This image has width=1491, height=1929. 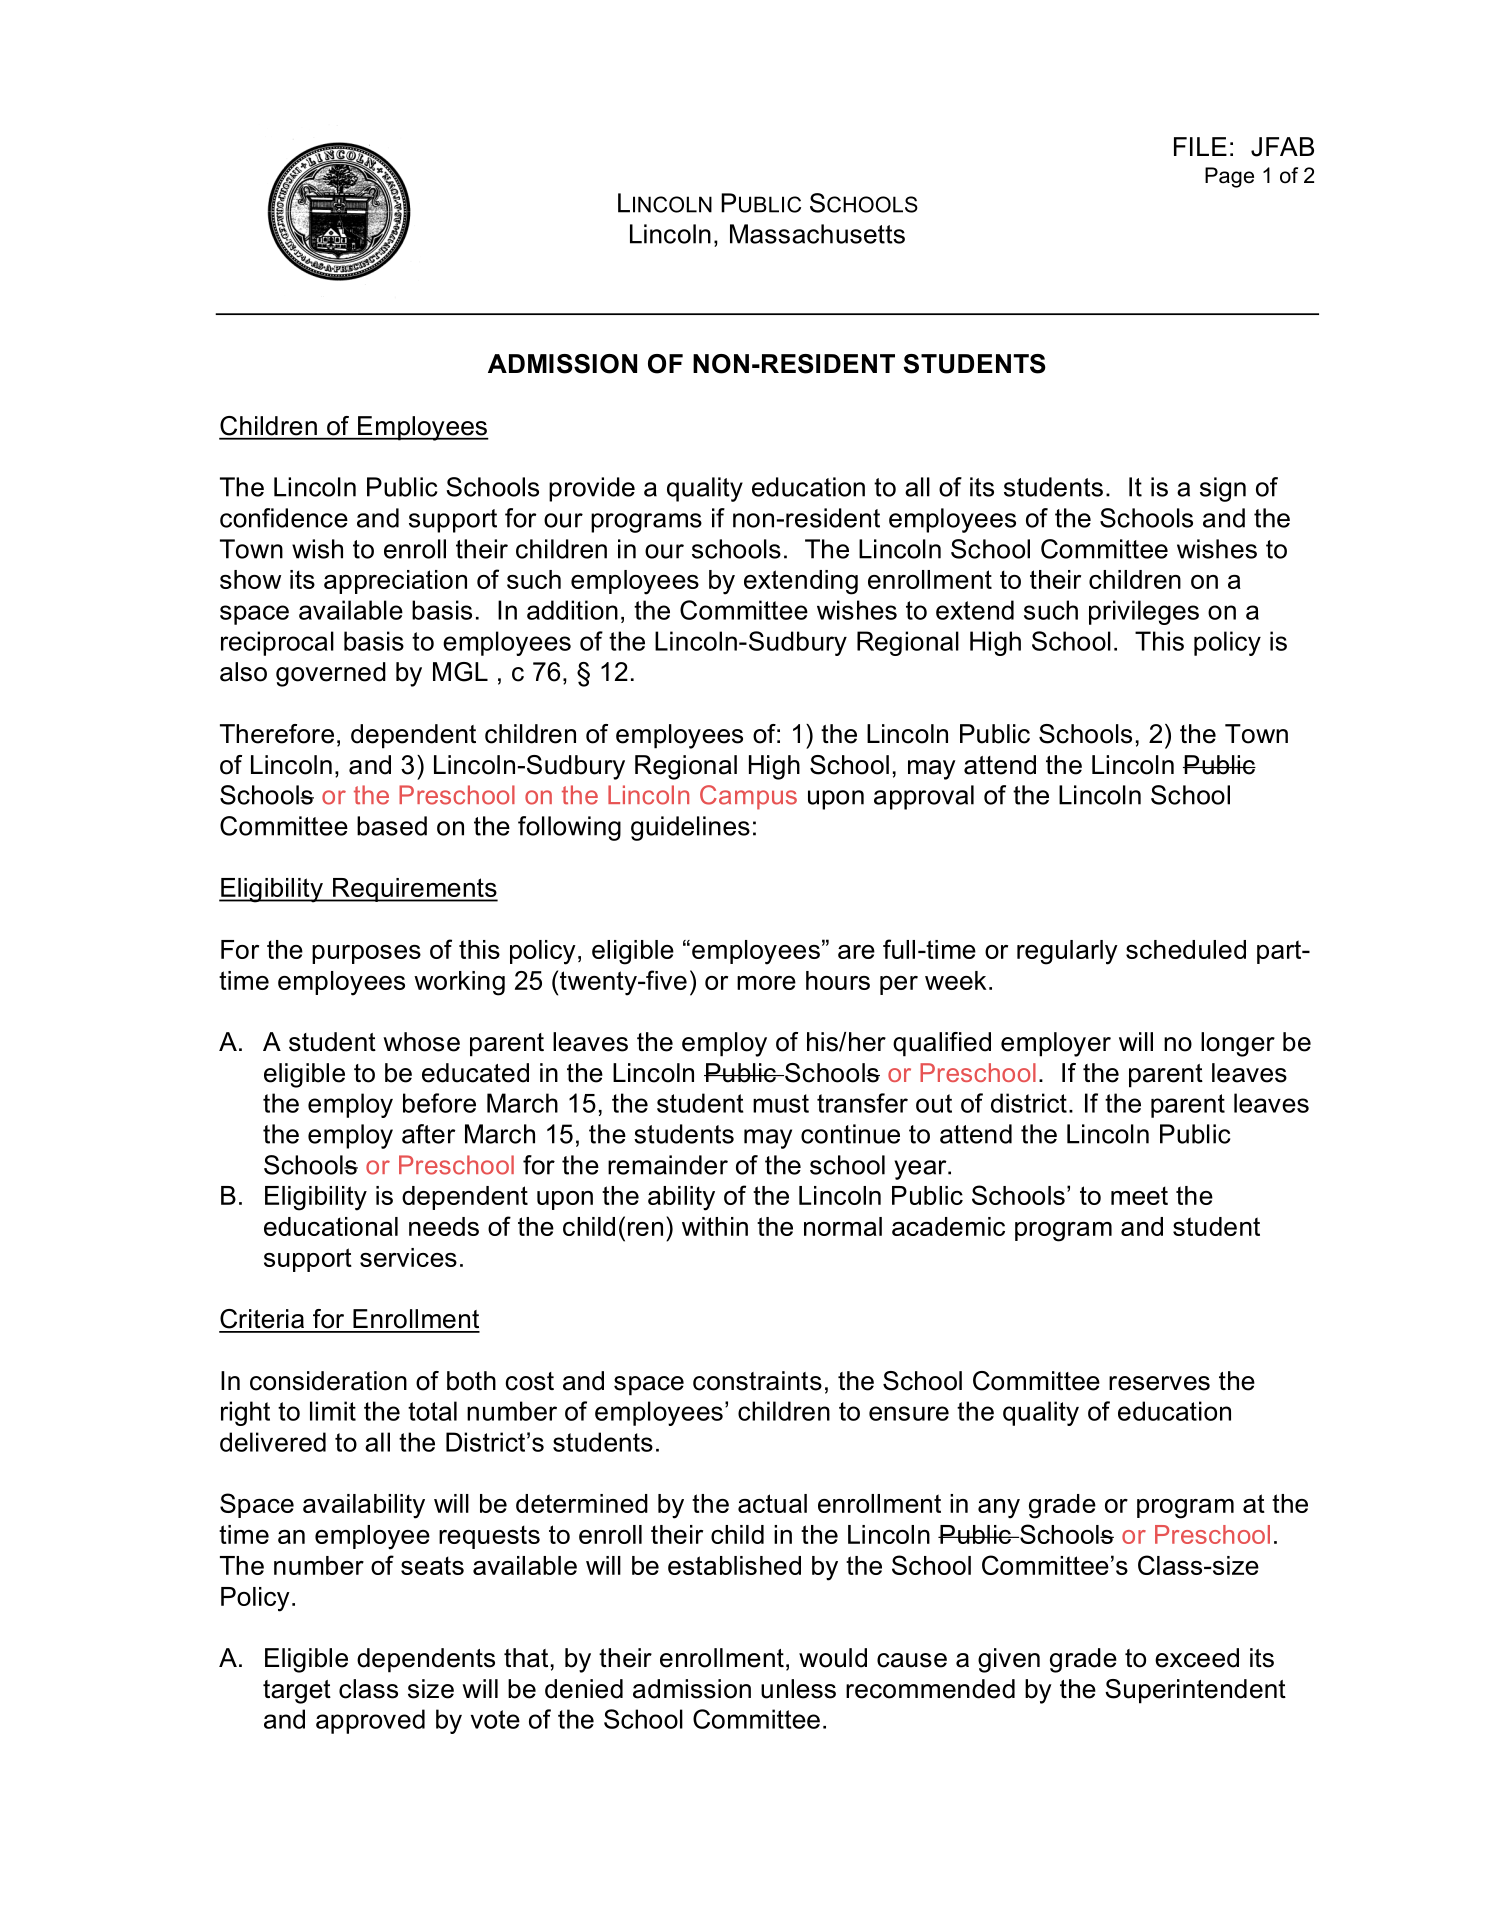 What do you see at coordinates (1195, 1691) in the image?
I see `Superintendent` at bounding box center [1195, 1691].
